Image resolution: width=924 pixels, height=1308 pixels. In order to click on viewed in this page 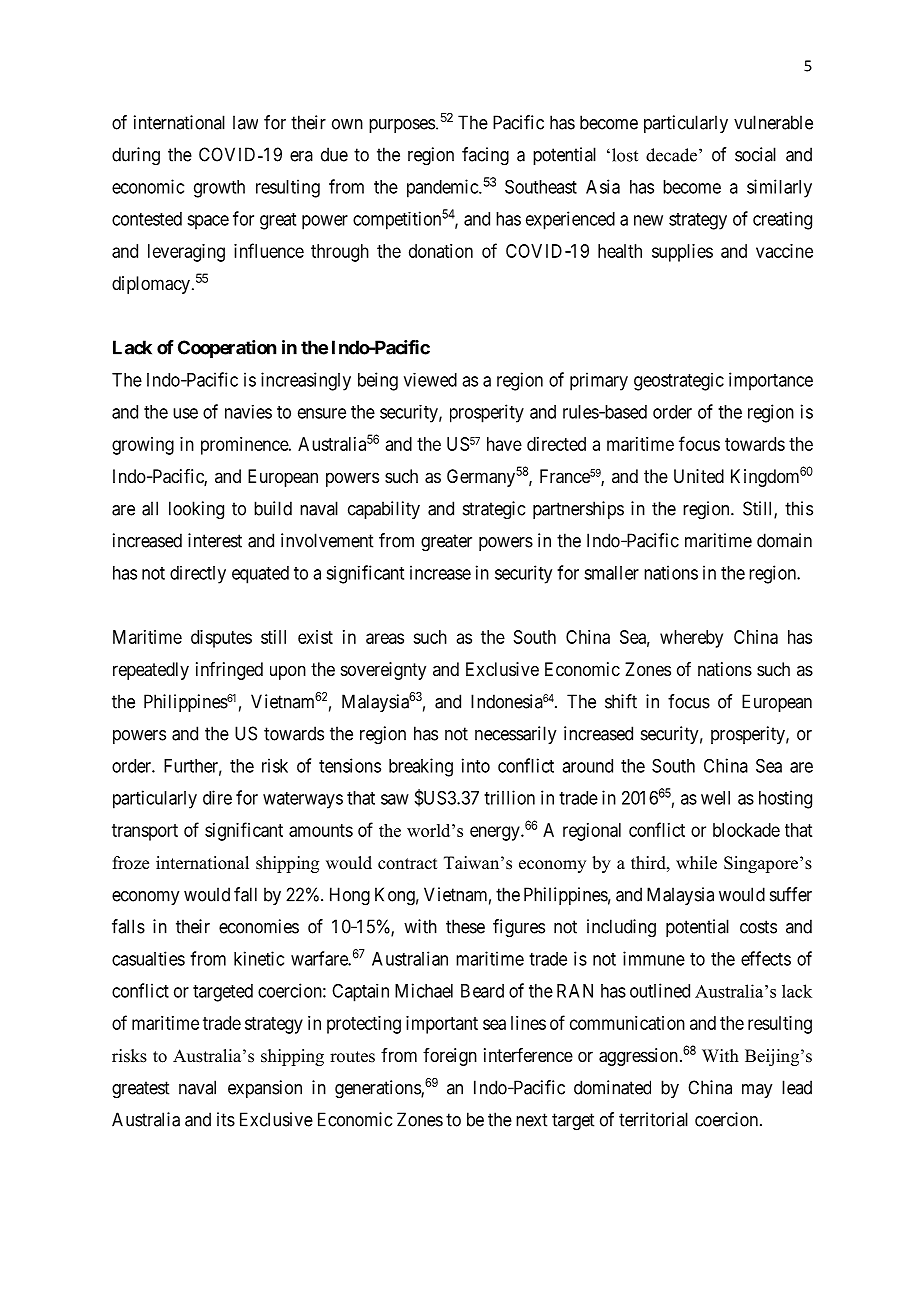, I will do `click(430, 380)`.
